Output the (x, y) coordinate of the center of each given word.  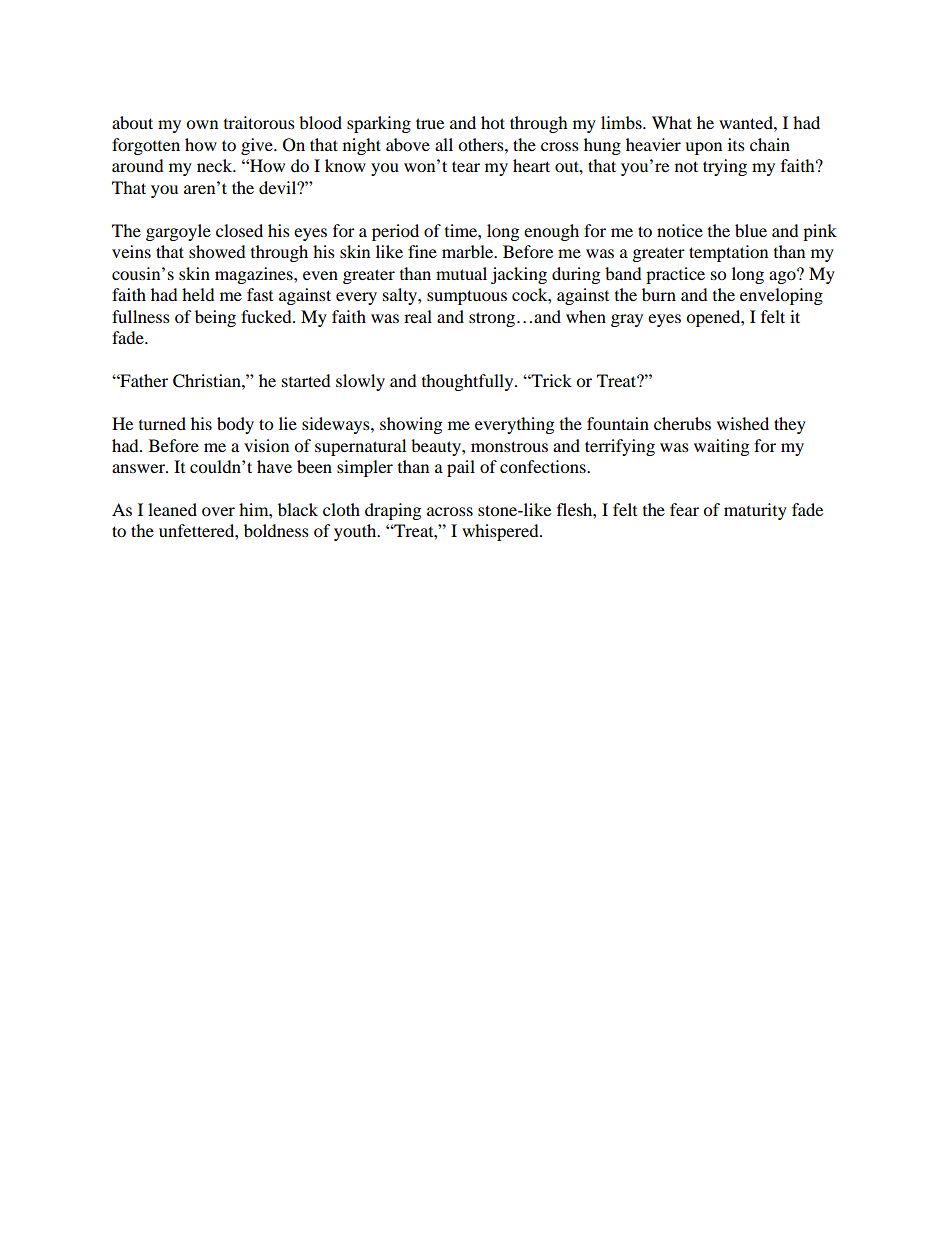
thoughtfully (469, 382)
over (218, 511)
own (202, 124)
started (306, 380)
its (736, 144)
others (482, 144)
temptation (728, 253)
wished (743, 423)
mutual (461, 273)
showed (217, 251)
